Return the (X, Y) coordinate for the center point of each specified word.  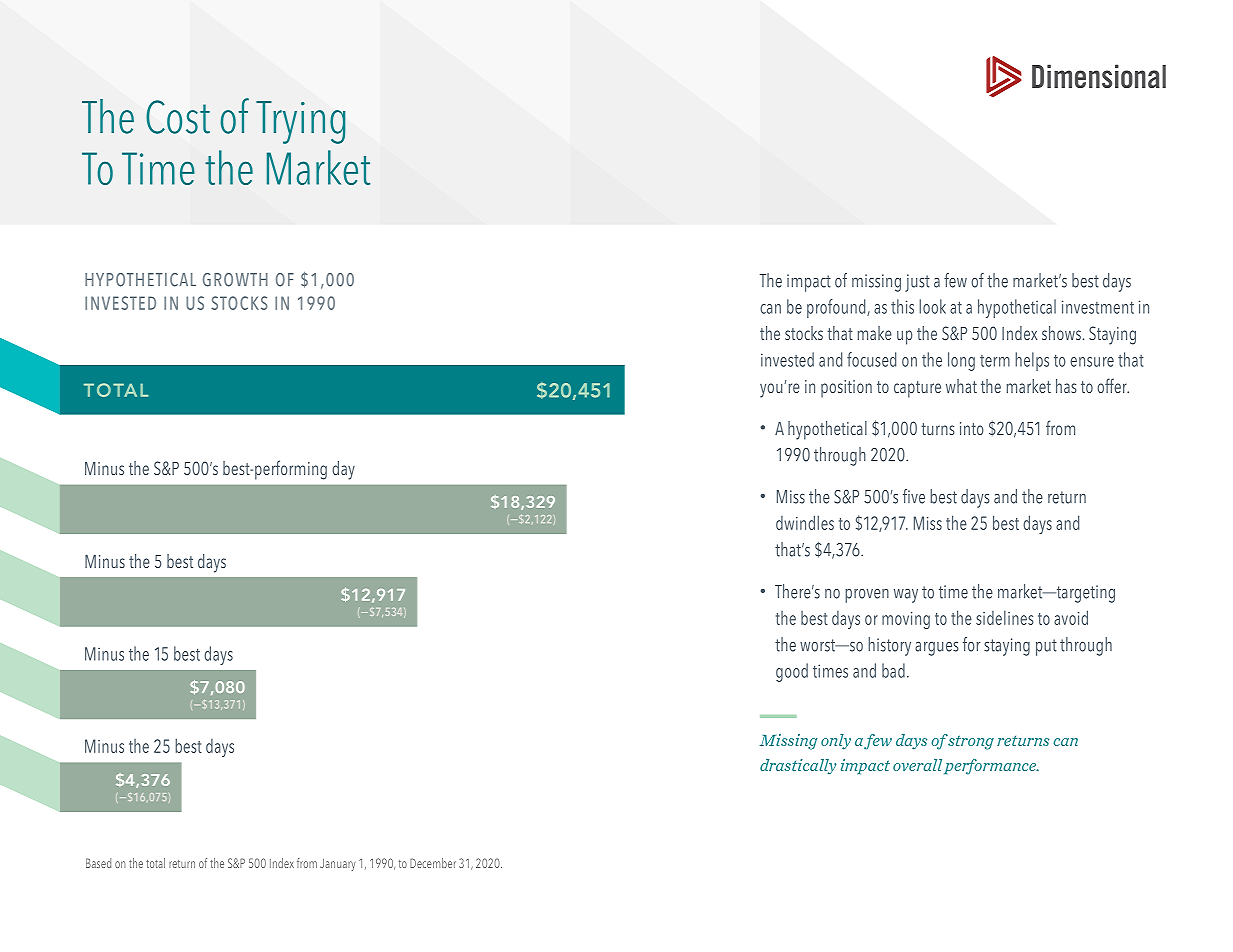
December (433, 863)
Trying (300, 122)
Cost (178, 117)
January (337, 865)
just (917, 283)
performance (991, 767)
